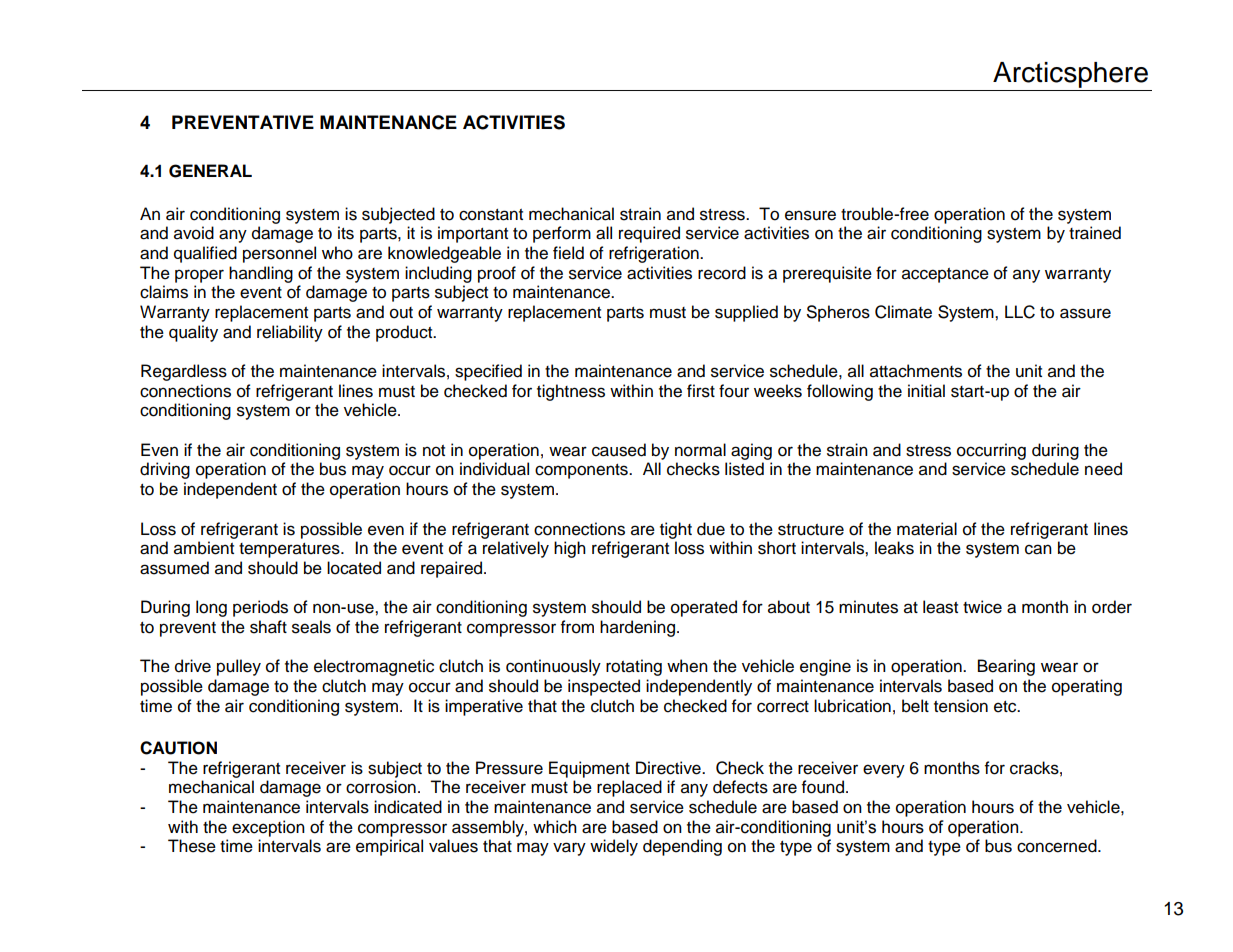  Describe the element at coordinates (290, 550) in the image. I see `temperatures` at that location.
